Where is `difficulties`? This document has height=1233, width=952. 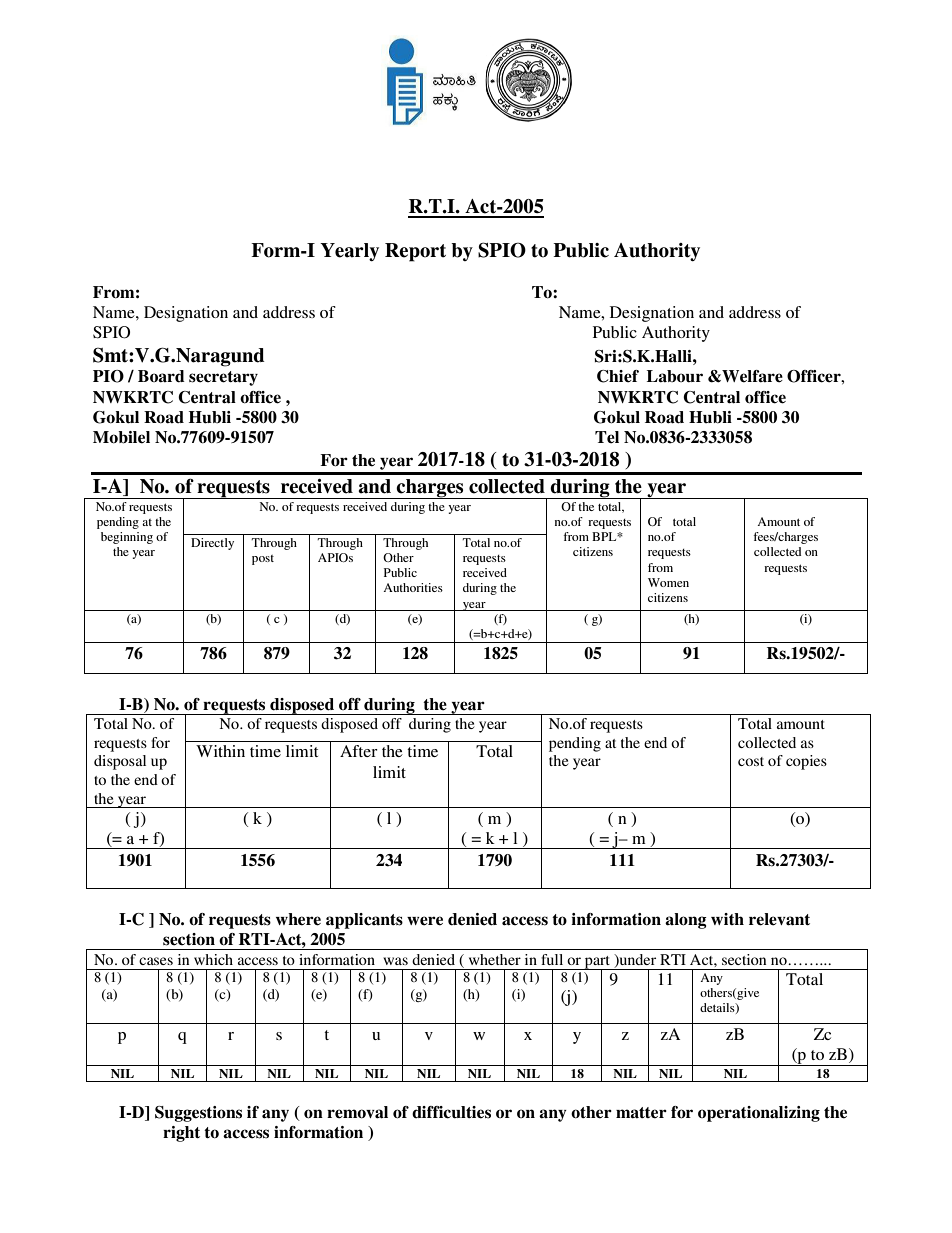
difficulties is located at coordinates (451, 1112).
